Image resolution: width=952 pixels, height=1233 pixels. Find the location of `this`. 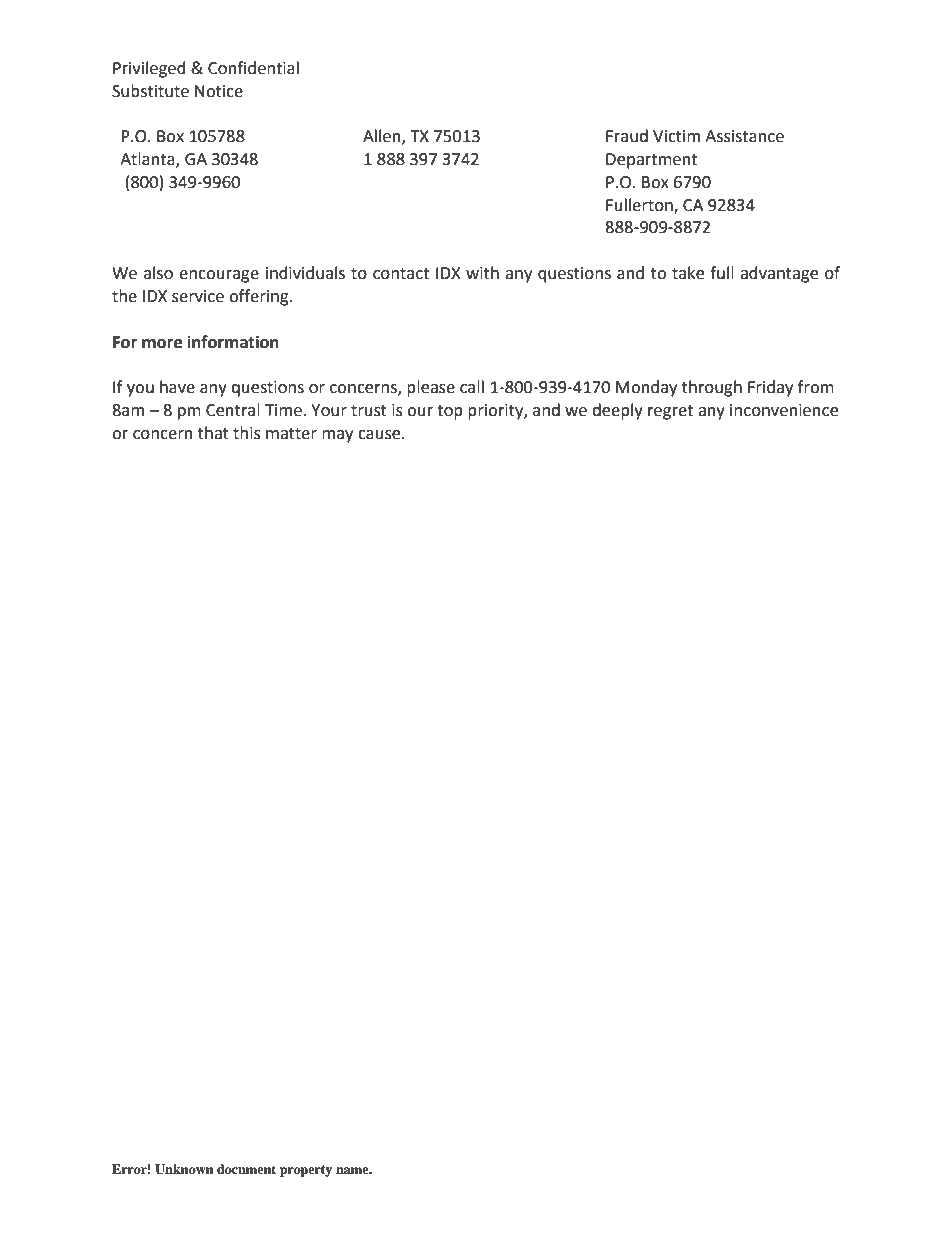

this is located at coordinates (247, 433).
